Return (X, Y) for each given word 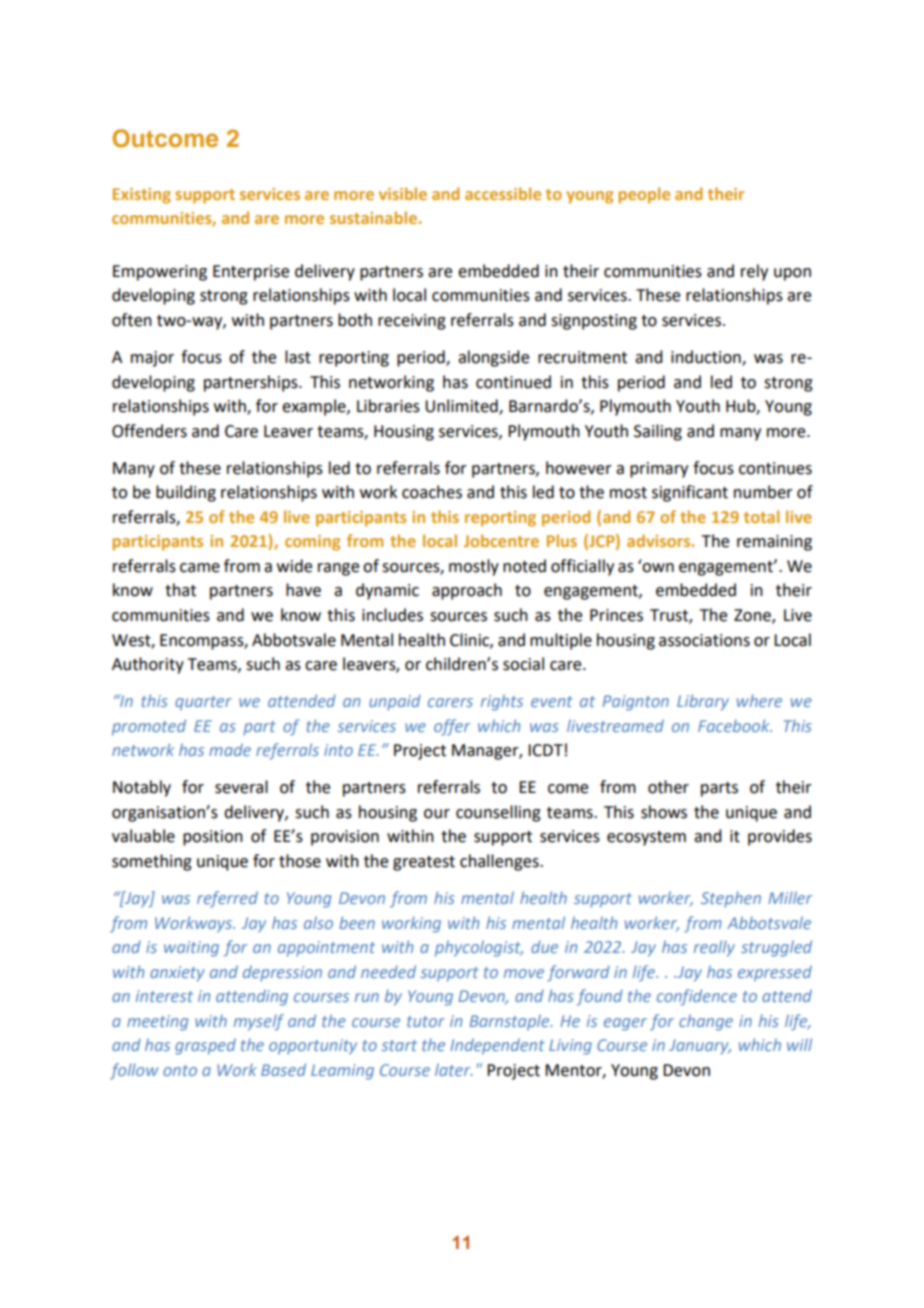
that (180, 590)
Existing (142, 196)
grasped (205, 1046)
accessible (503, 193)
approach (467, 591)
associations (704, 640)
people (644, 195)
